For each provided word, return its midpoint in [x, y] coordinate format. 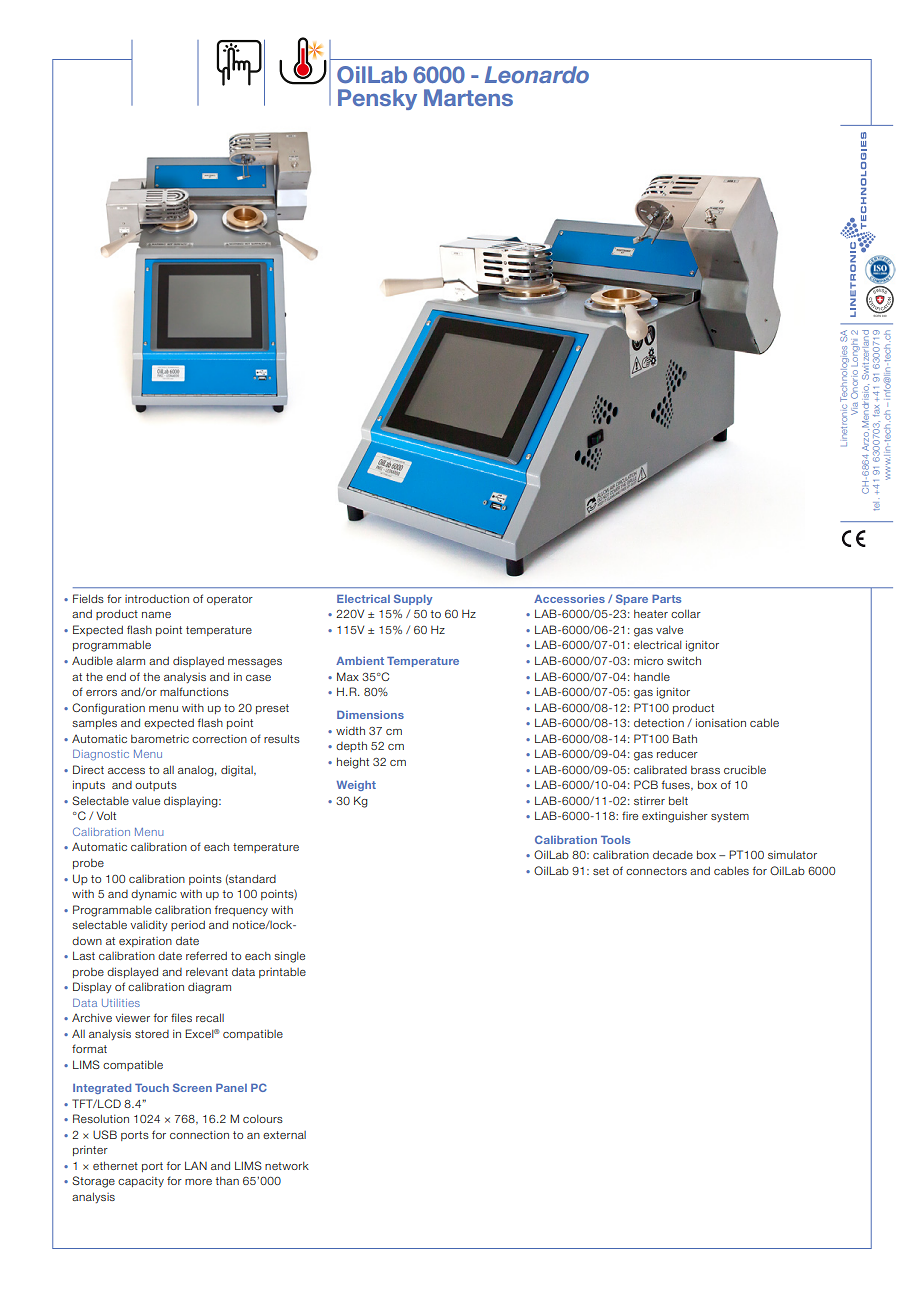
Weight [356, 786]
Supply [413, 599]
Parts [666, 599]
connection [199, 1135]
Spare [632, 599]
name [156, 615]
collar [686, 613]
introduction [157, 599]
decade [673, 855]
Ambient [360, 661]
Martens [468, 97]
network [287, 1166]
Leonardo [537, 74]
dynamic [154, 895]
